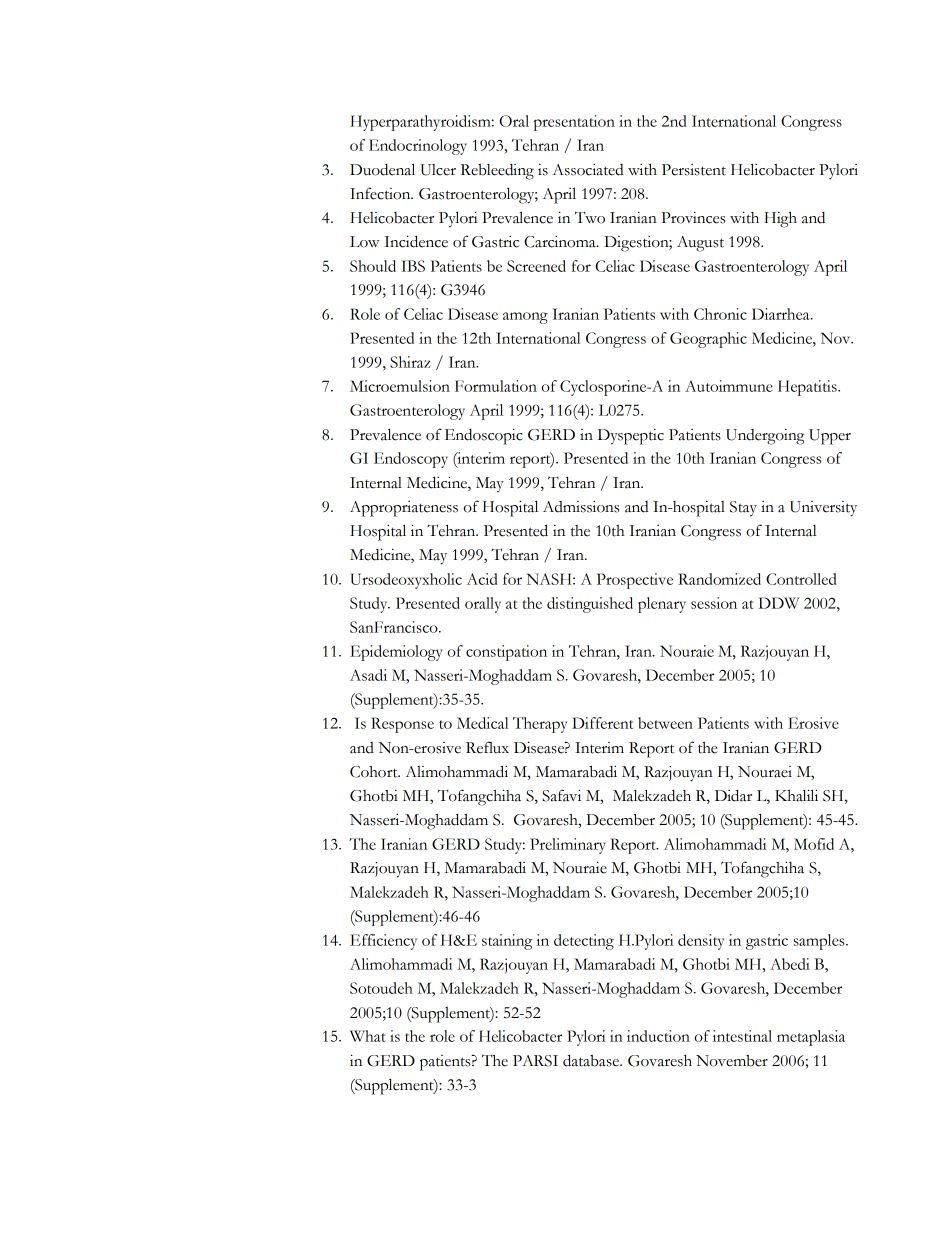  What do you see at coordinates (418, 147) in the screenshot?
I see `Endocrinology` at bounding box center [418, 147].
